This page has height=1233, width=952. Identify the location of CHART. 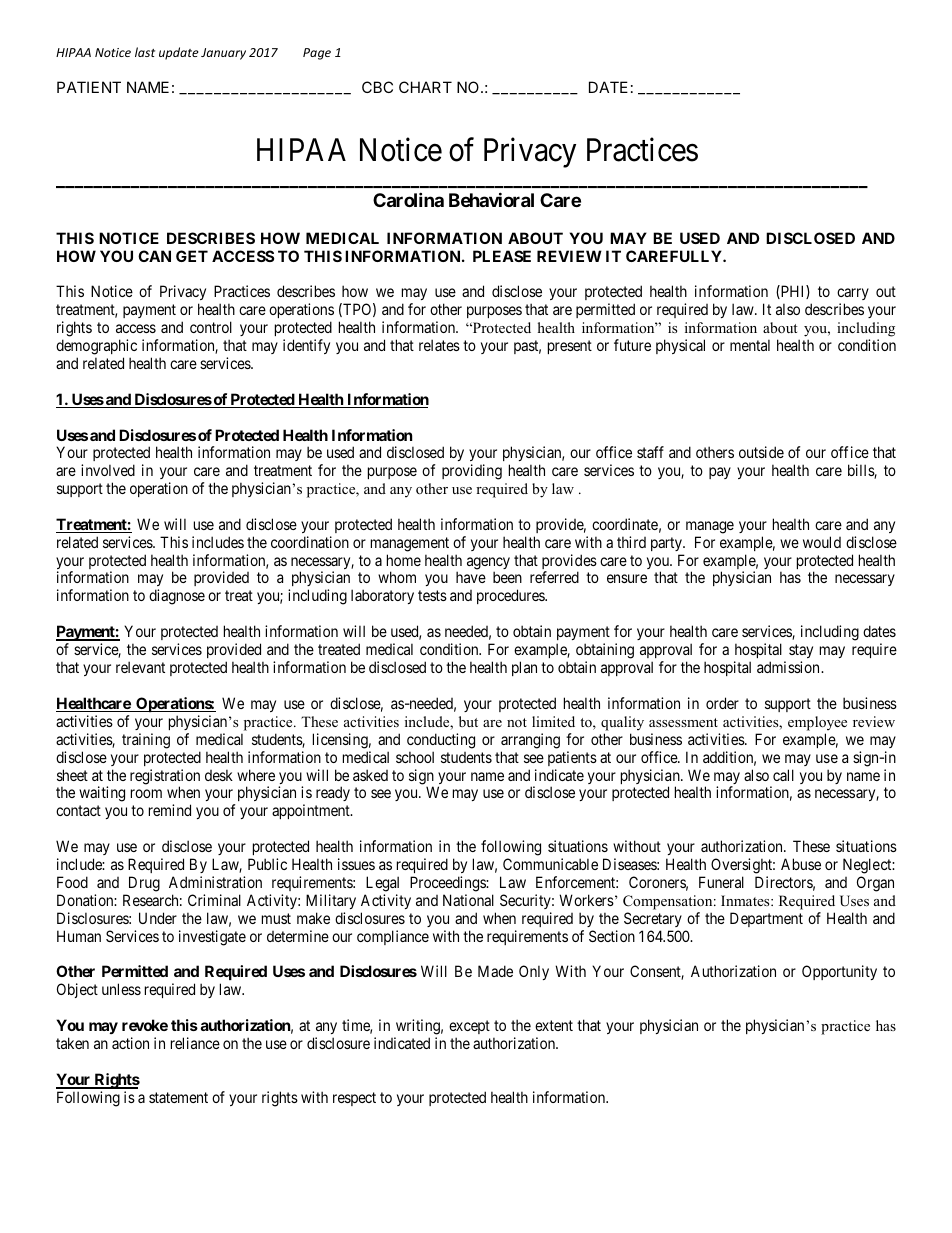
(425, 87).
